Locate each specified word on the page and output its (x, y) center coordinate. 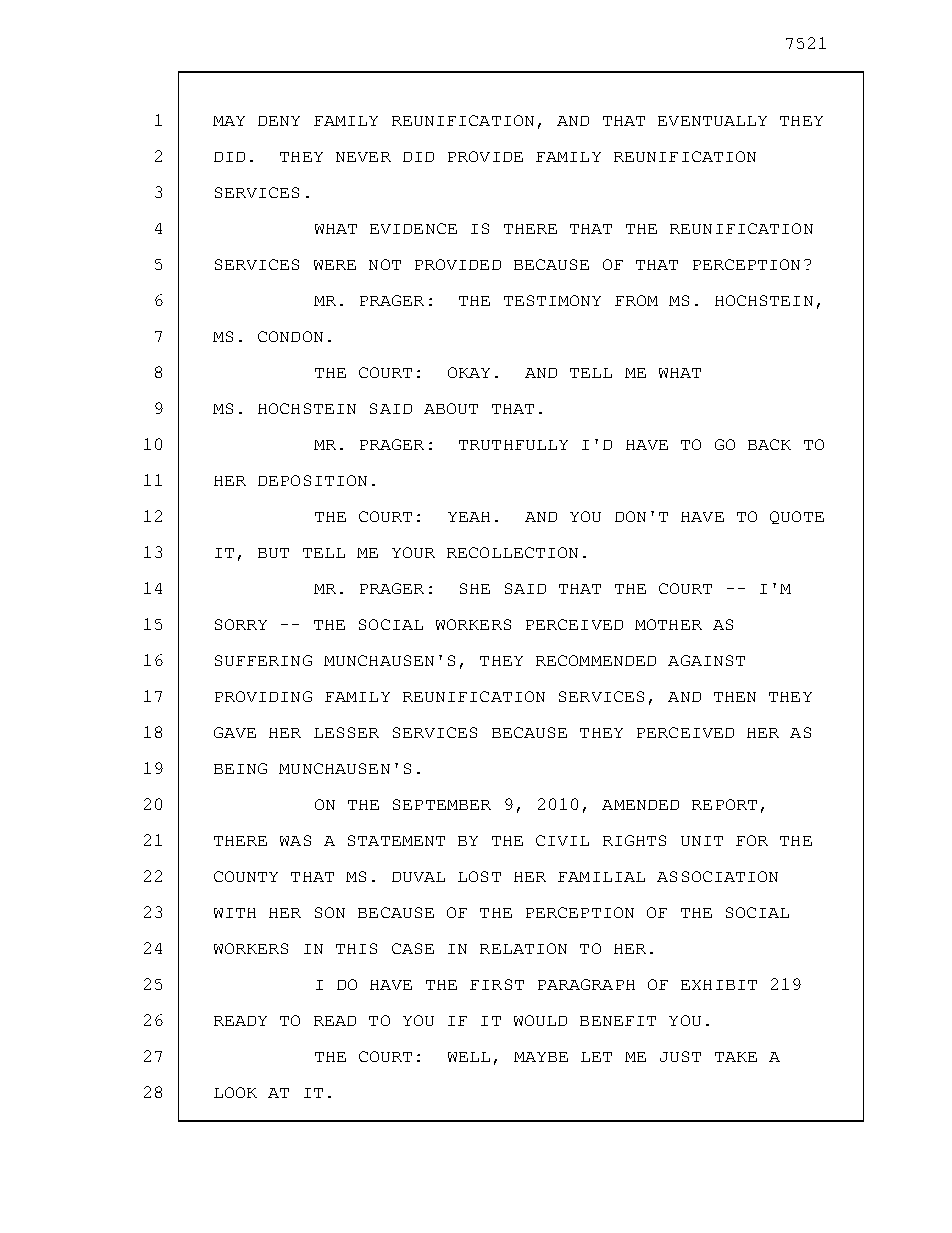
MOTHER (668, 624)
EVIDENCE (413, 228)
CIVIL (562, 840)
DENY (279, 121)
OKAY (469, 372)
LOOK (235, 1092)
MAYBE (541, 1057)
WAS (295, 840)
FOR (752, 840)
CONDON (290, 336)
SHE (475, 588)
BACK (769, 444)
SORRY (241, 624)
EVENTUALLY (712, 121)
